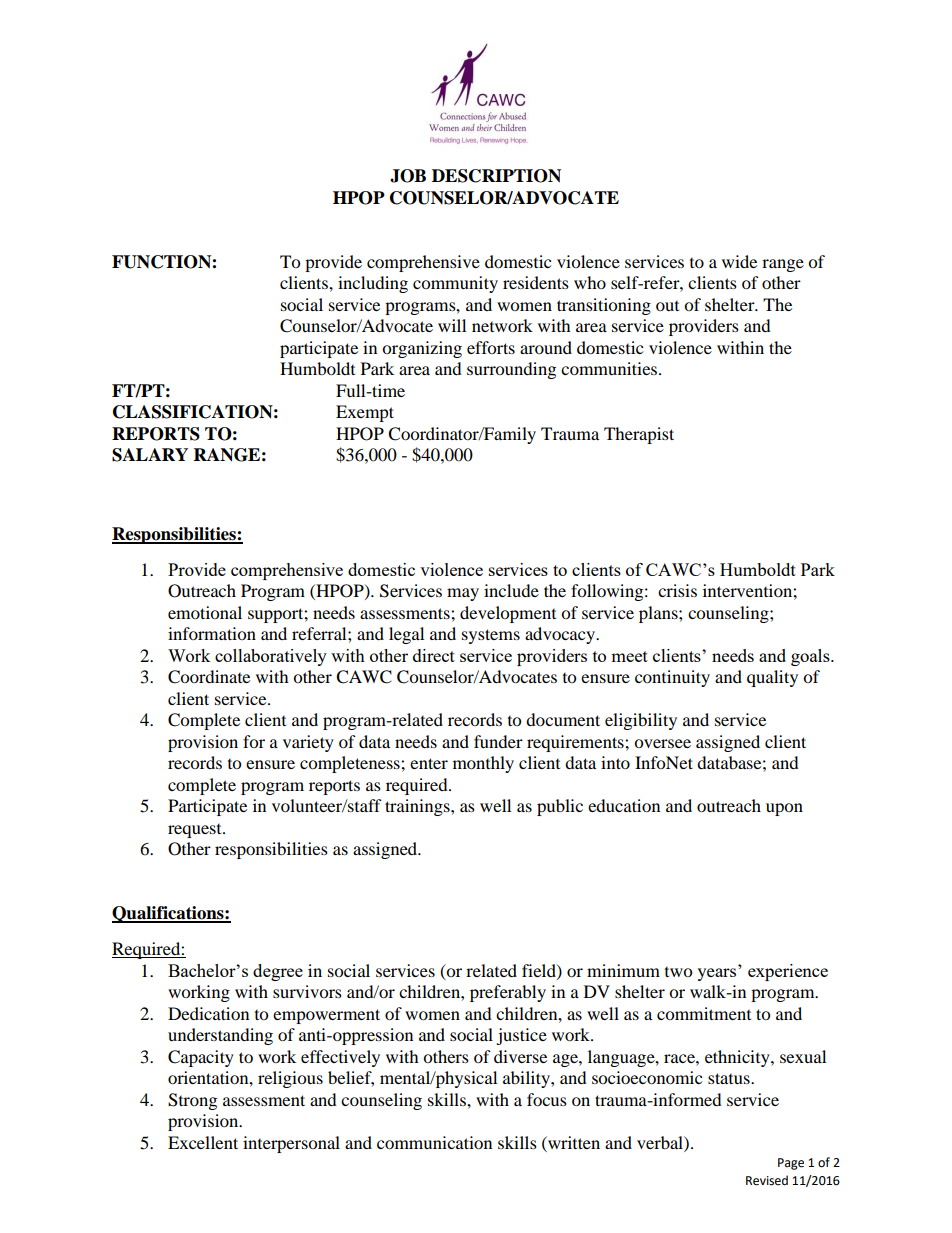 This screenshot has height=1233, width=952. I want to click on Therapist, so click(639, 435).
